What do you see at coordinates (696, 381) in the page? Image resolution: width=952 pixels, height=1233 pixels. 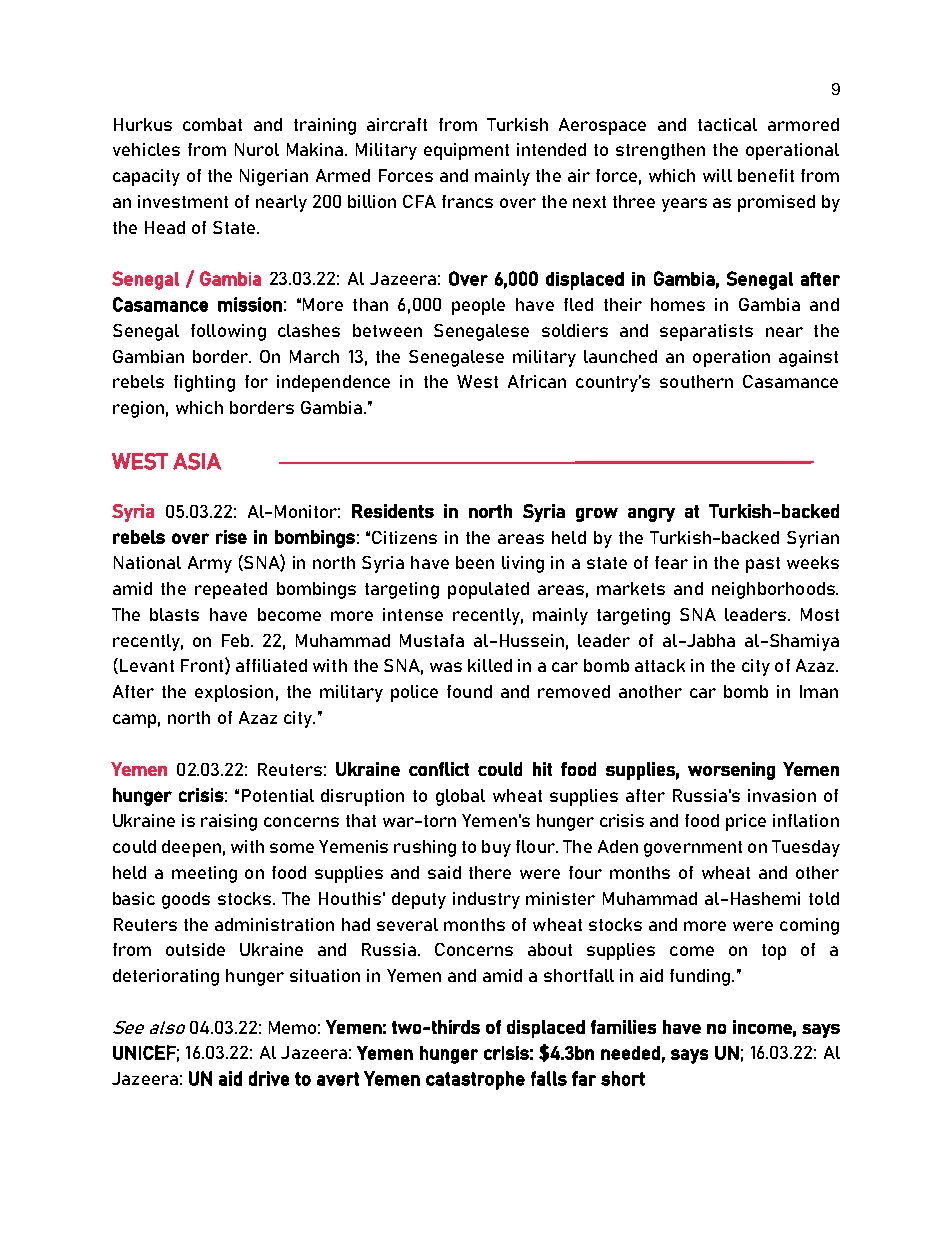 I see `southern` at bounding box center [696, 381].
